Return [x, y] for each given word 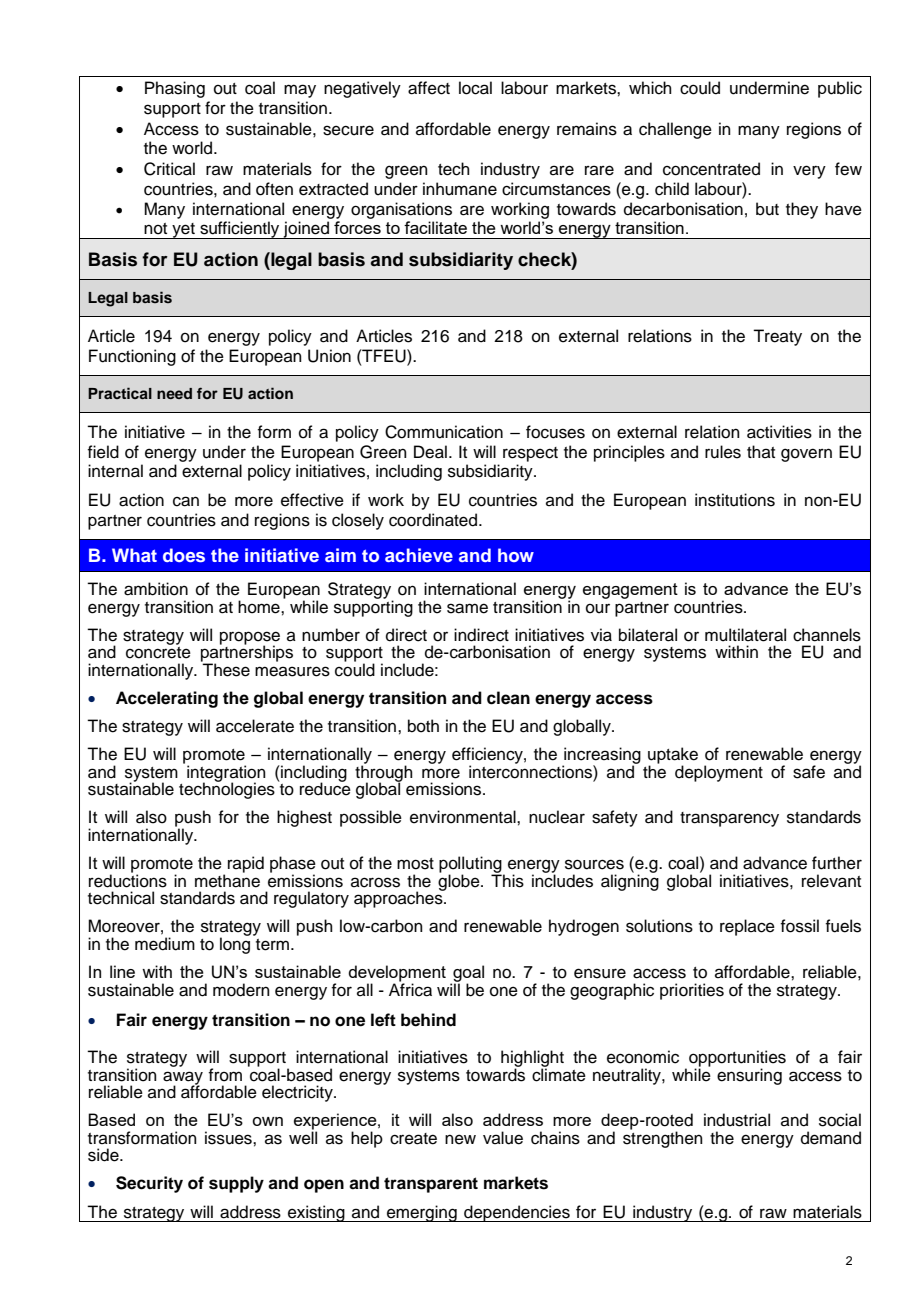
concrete [158, 651]
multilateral [745, 635]
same [467, 608]
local [475, 88]
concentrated [711, 169]
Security [149, 1184]
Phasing [175, 89]
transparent [431, 1185]
